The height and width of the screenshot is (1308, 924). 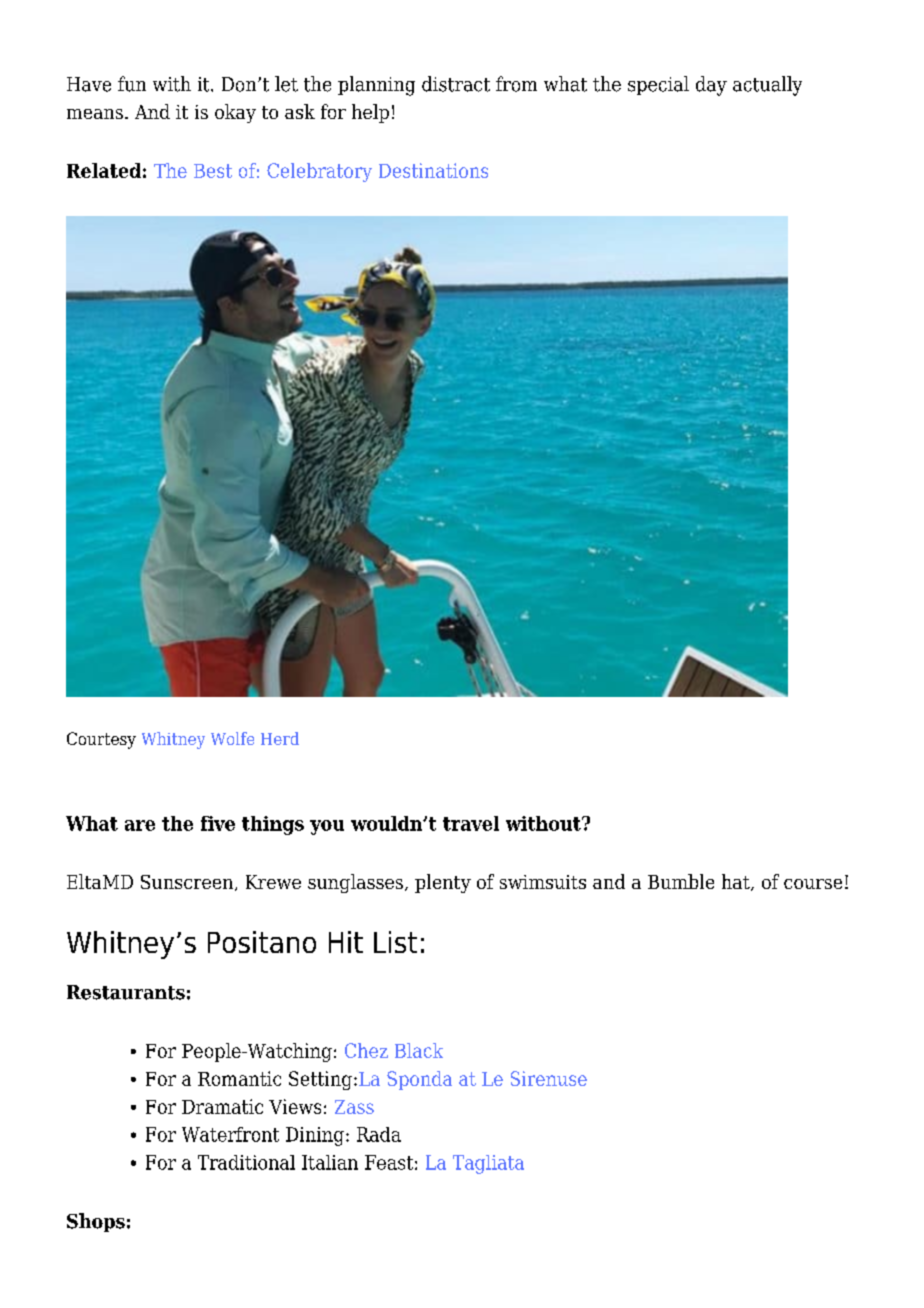 I want to click on Bumble, so click(x=681, y=881).
